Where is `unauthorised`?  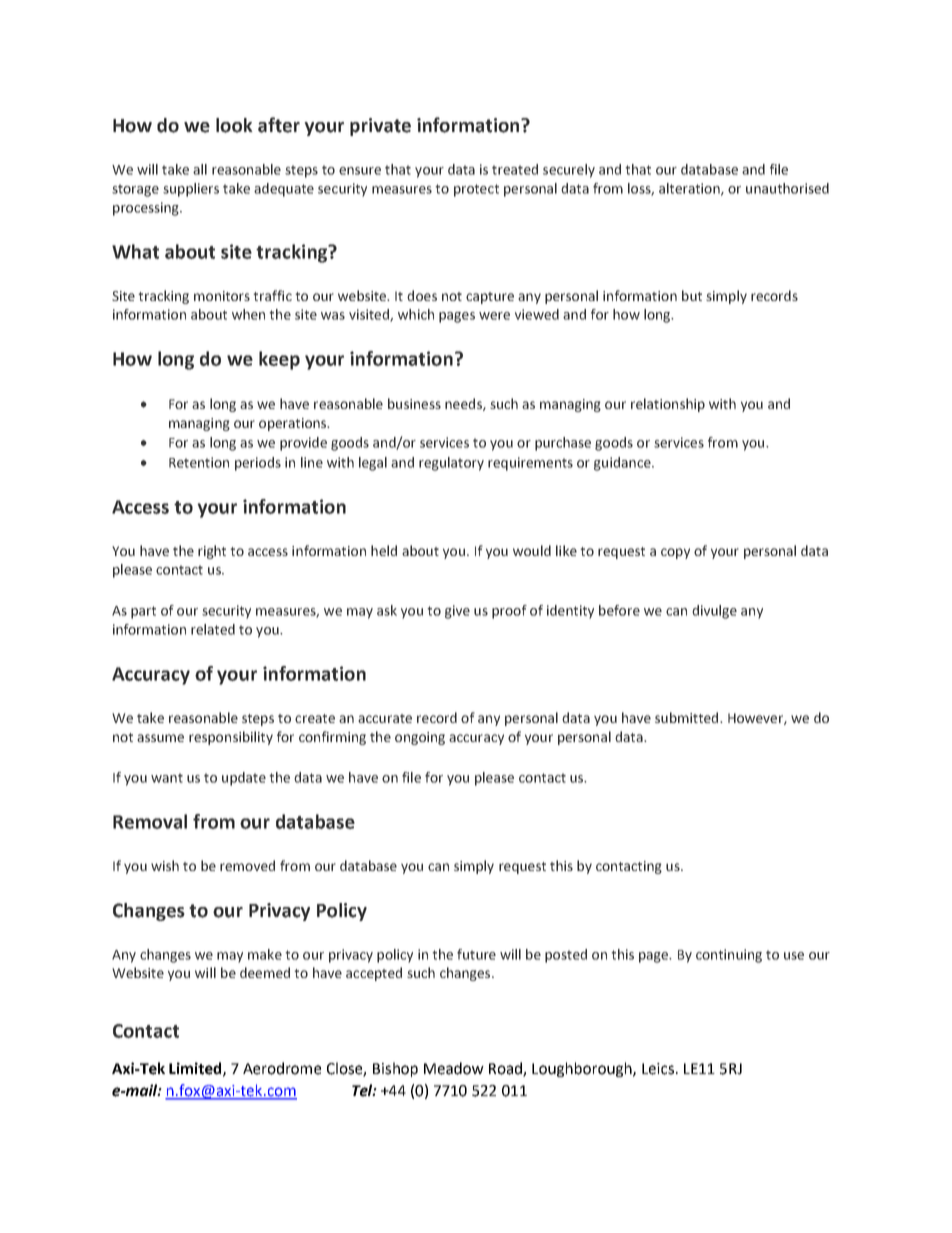
unauthorised is located at coordinates (787, 188).
